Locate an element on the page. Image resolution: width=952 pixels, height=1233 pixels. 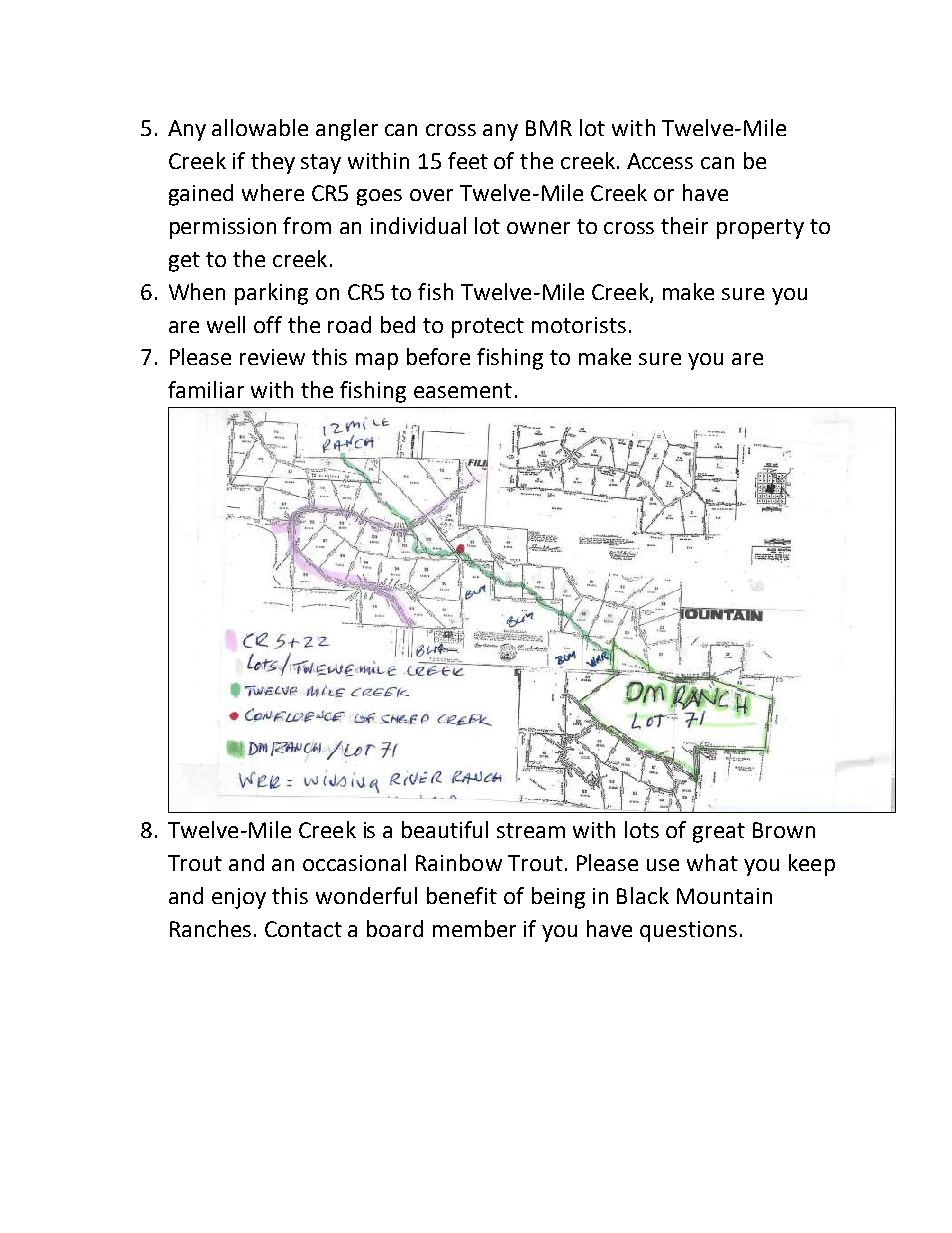
before is located at coordinates (438, 356).
